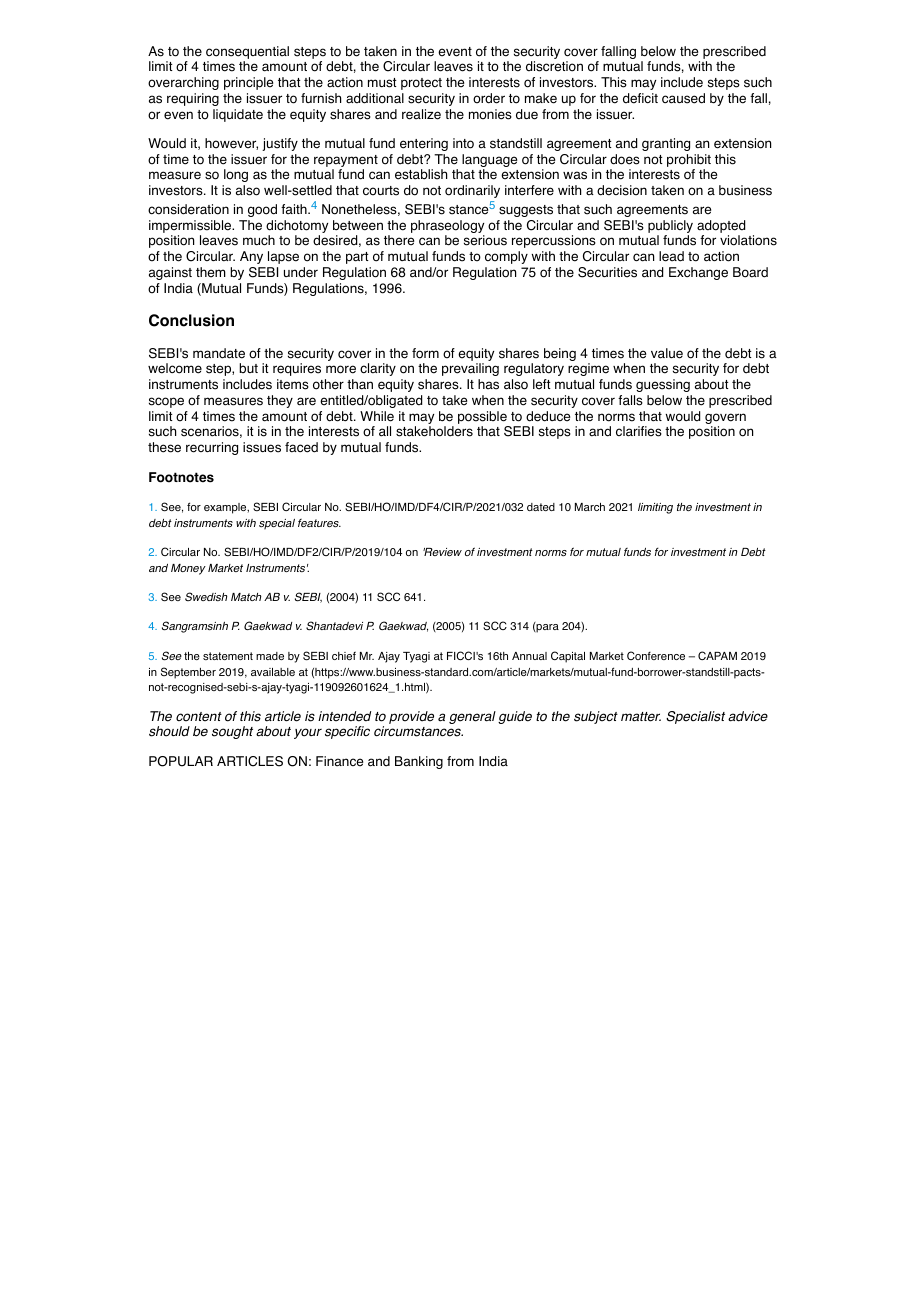 This screenshot has height=1307, width=924. Describe the element at coordinates (319, 523) in the screenshot. I see `features` at that location.
